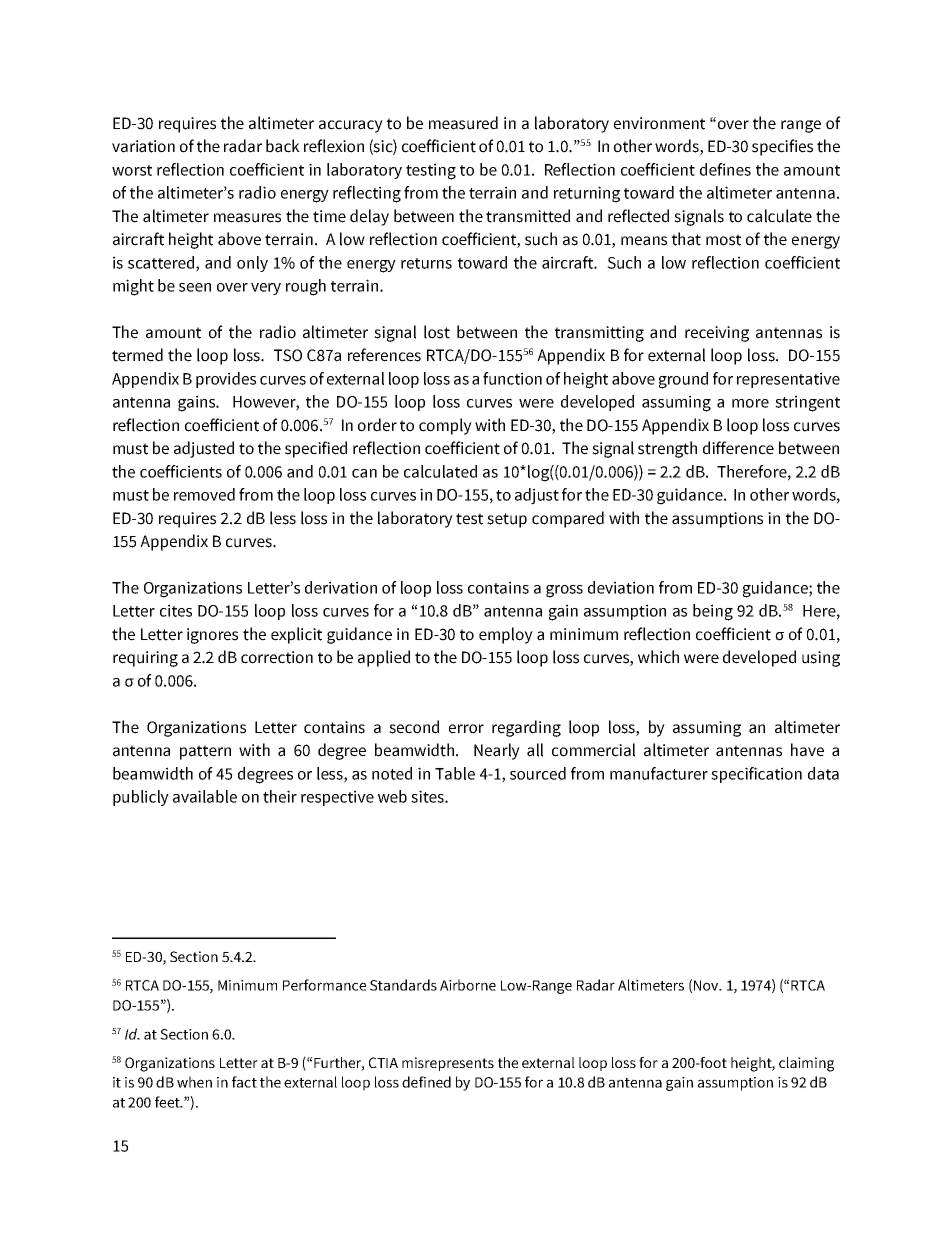  I want to click on sites, so click(428, 796).
